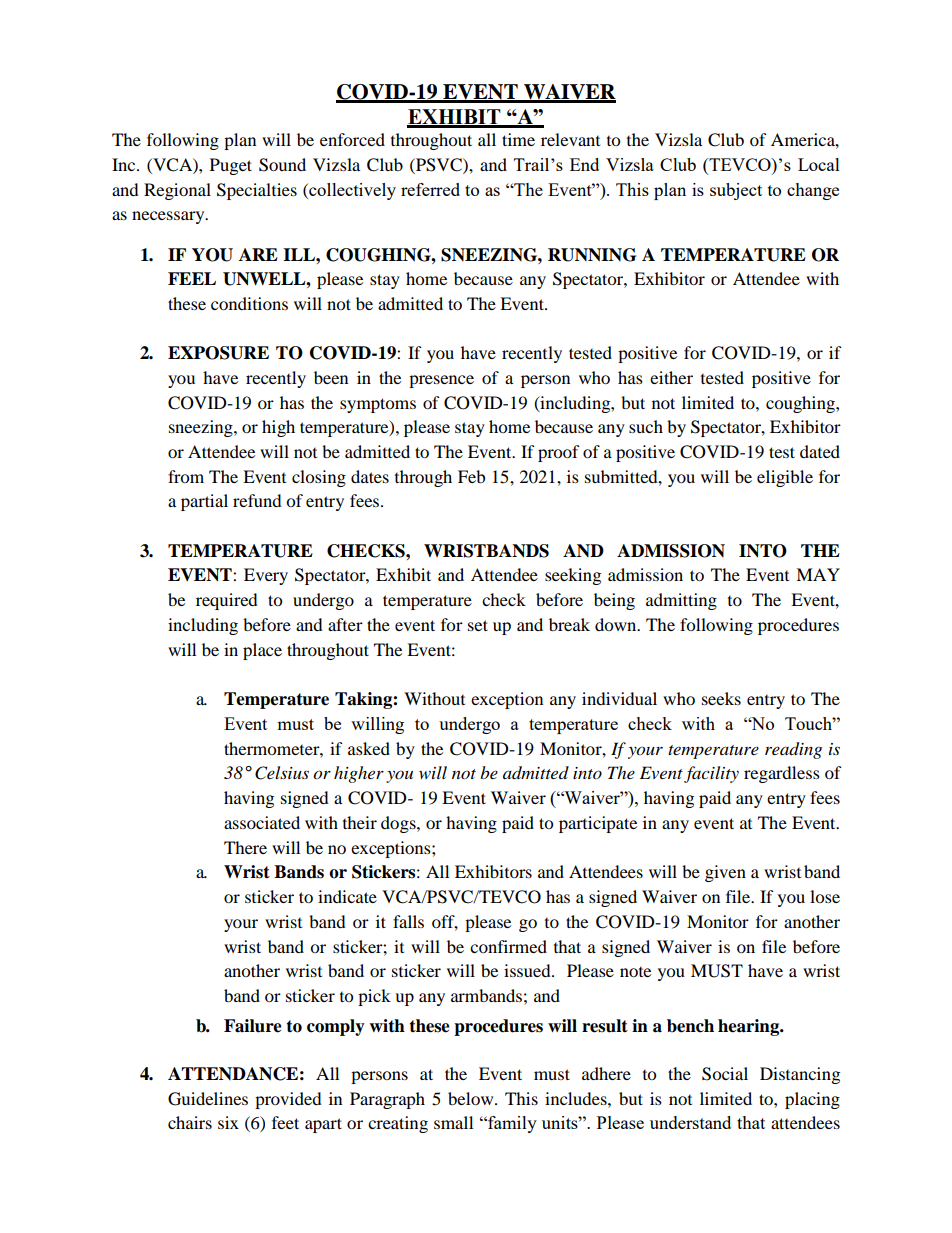 This screenshot has width=952, height=1233. Describe the element at coordinates (736, 191) in the screenshot. I see `subject` at that location.
